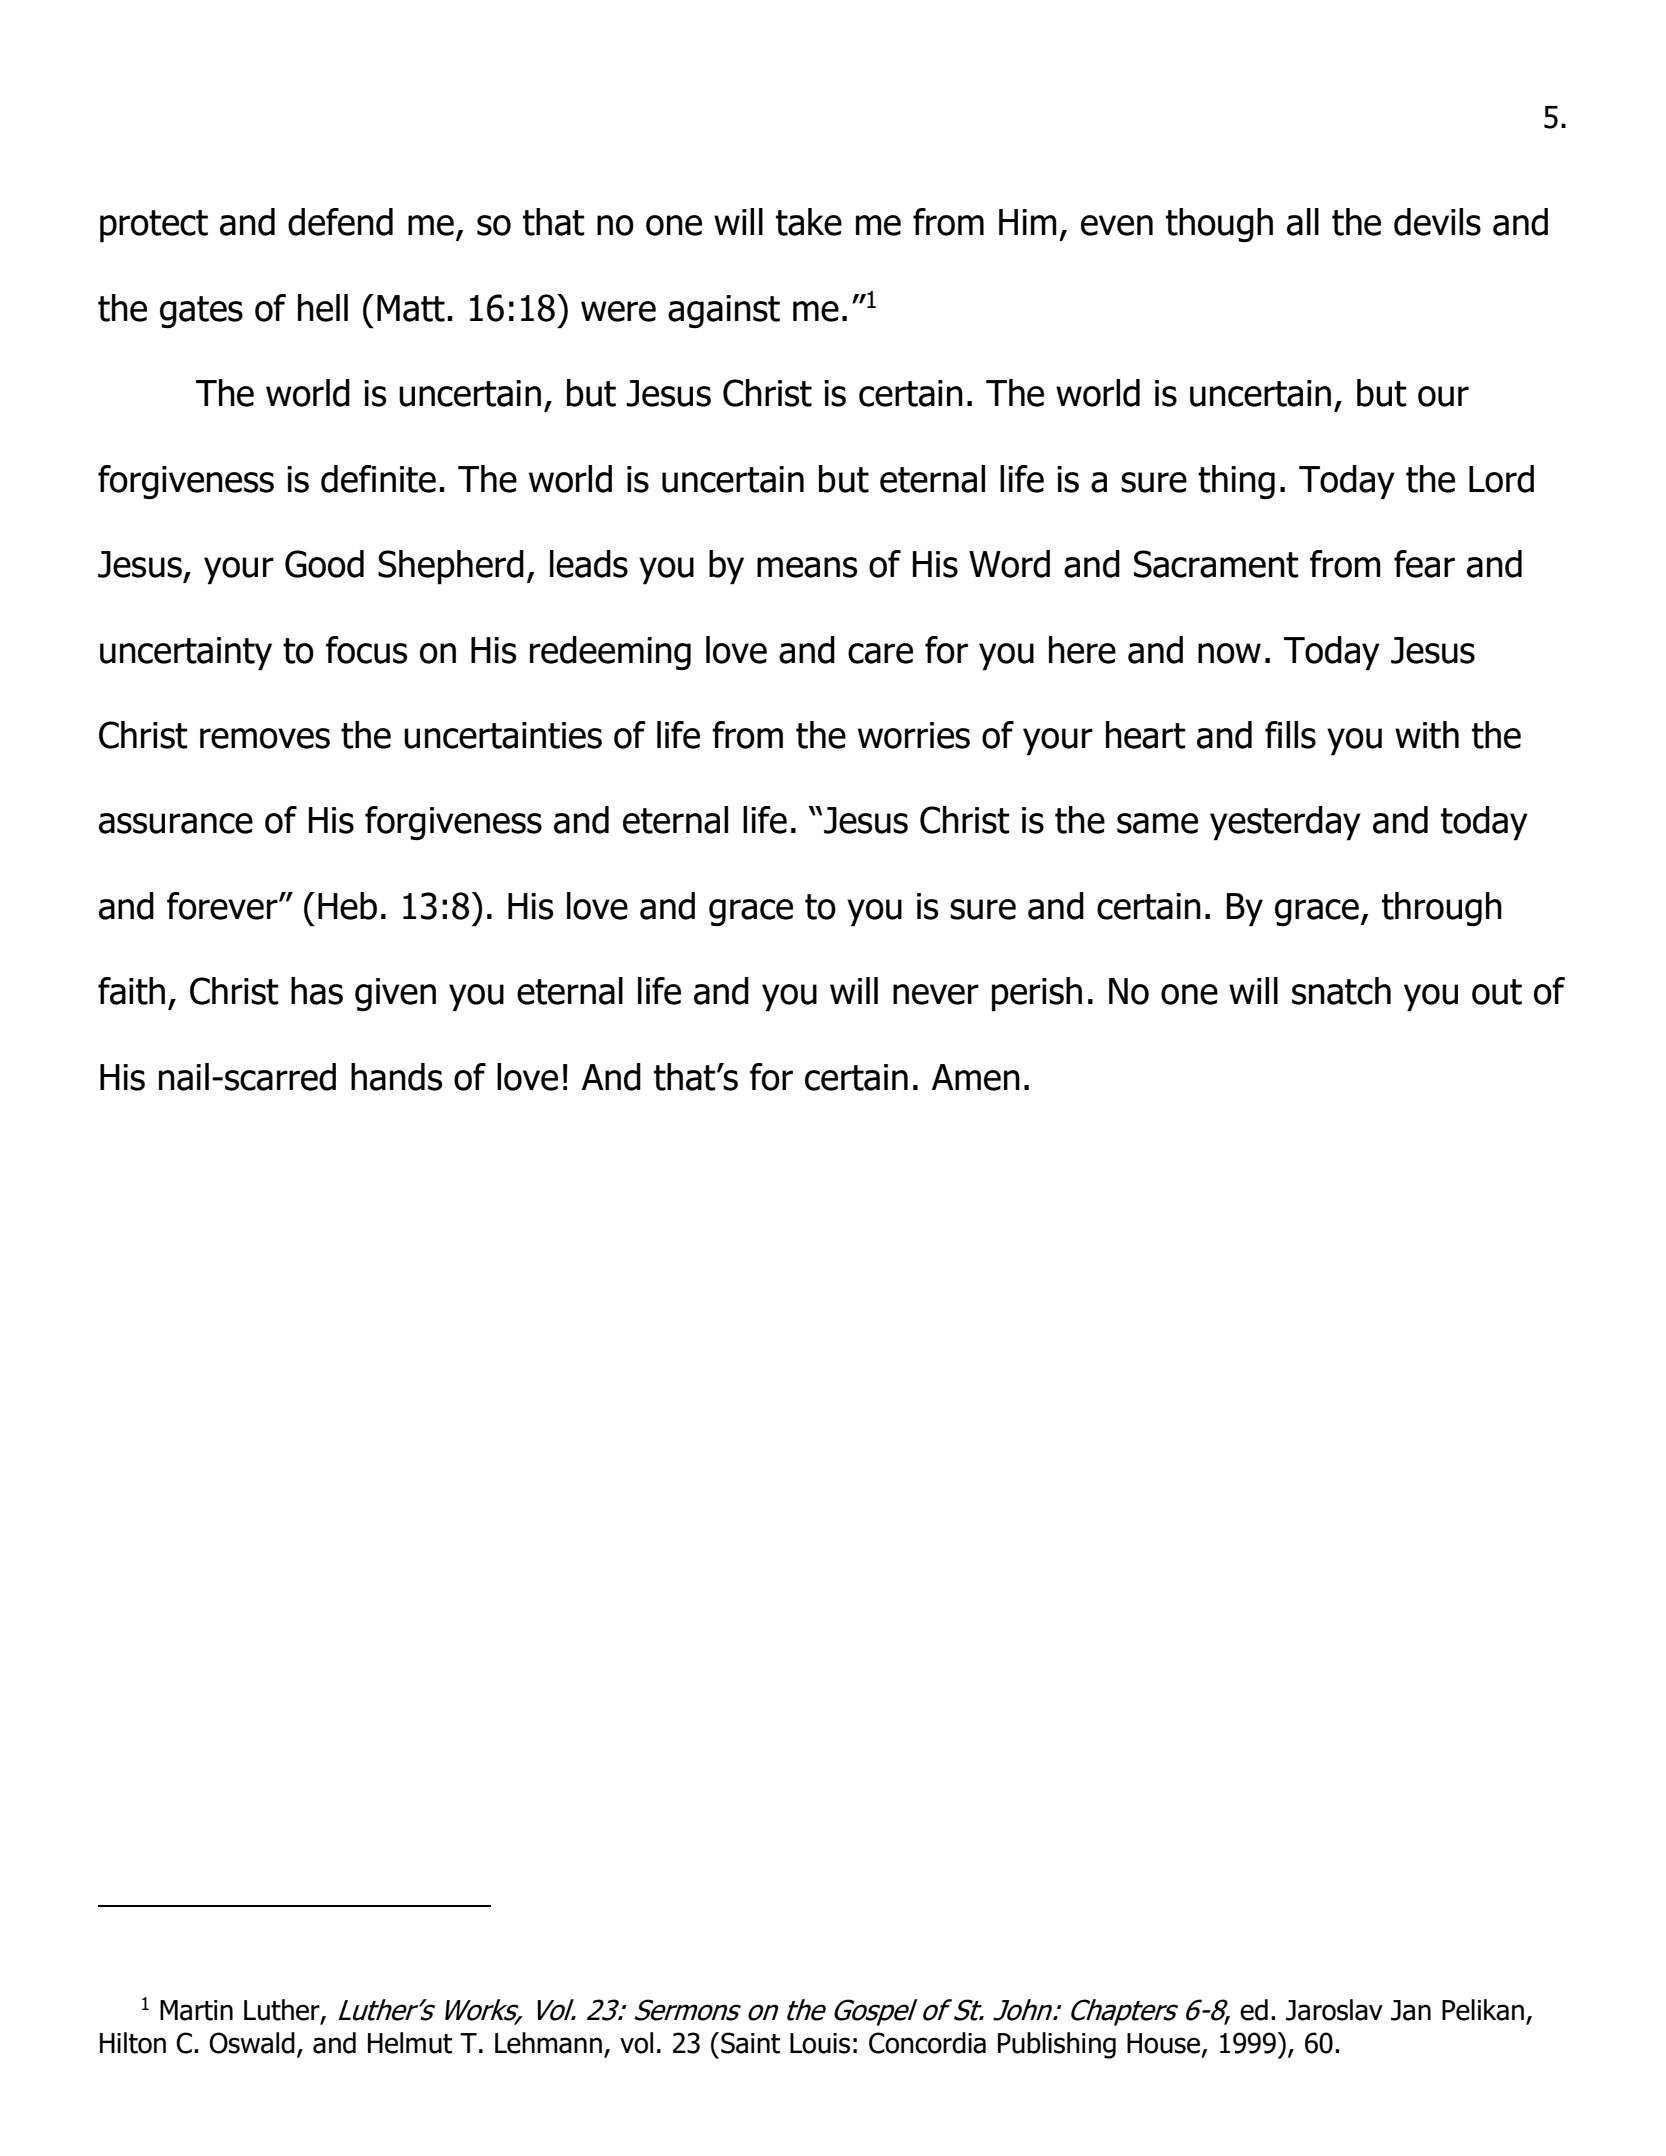  I want to click on never, so click(936, 994).
